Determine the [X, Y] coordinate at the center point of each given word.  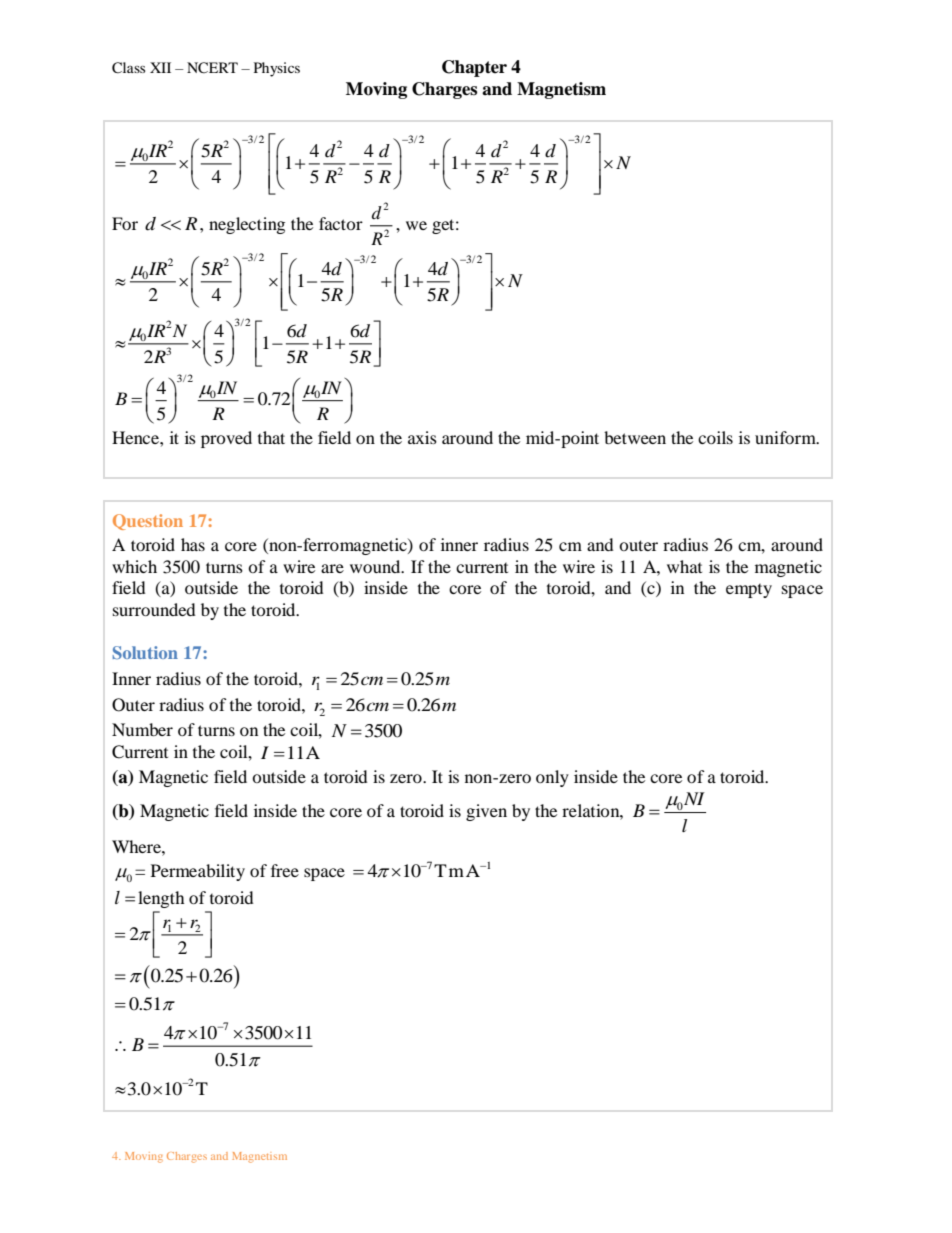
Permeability [198, 872]
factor [341, 223]
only [552, 778]
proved [226, 439]
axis [422, 437]
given [486, 812]
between [635, 437]
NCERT [212, 68]
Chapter [474, 68]
